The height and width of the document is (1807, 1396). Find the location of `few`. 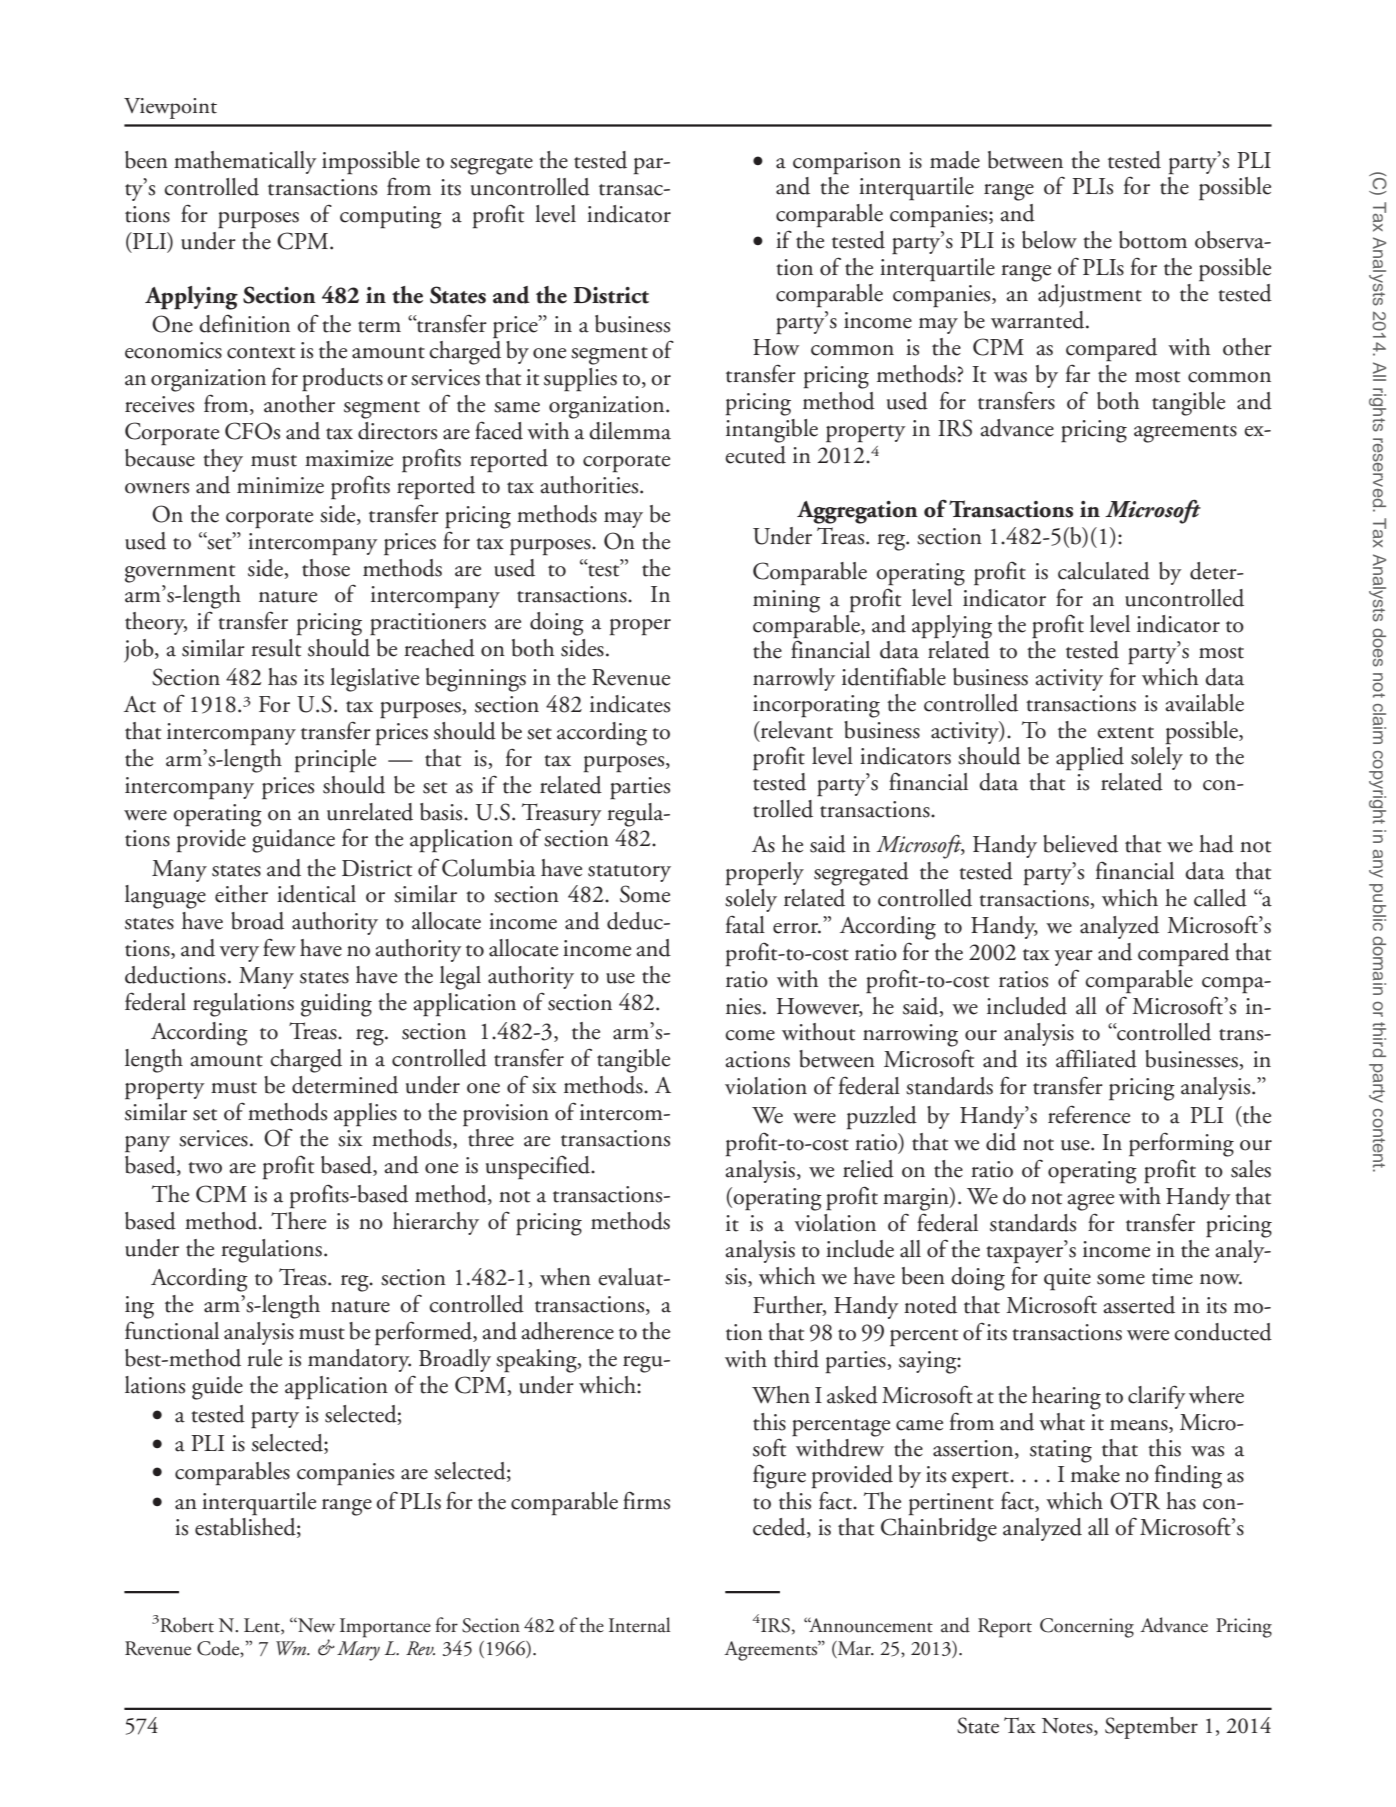

few is located at coordinates (279, 948).
